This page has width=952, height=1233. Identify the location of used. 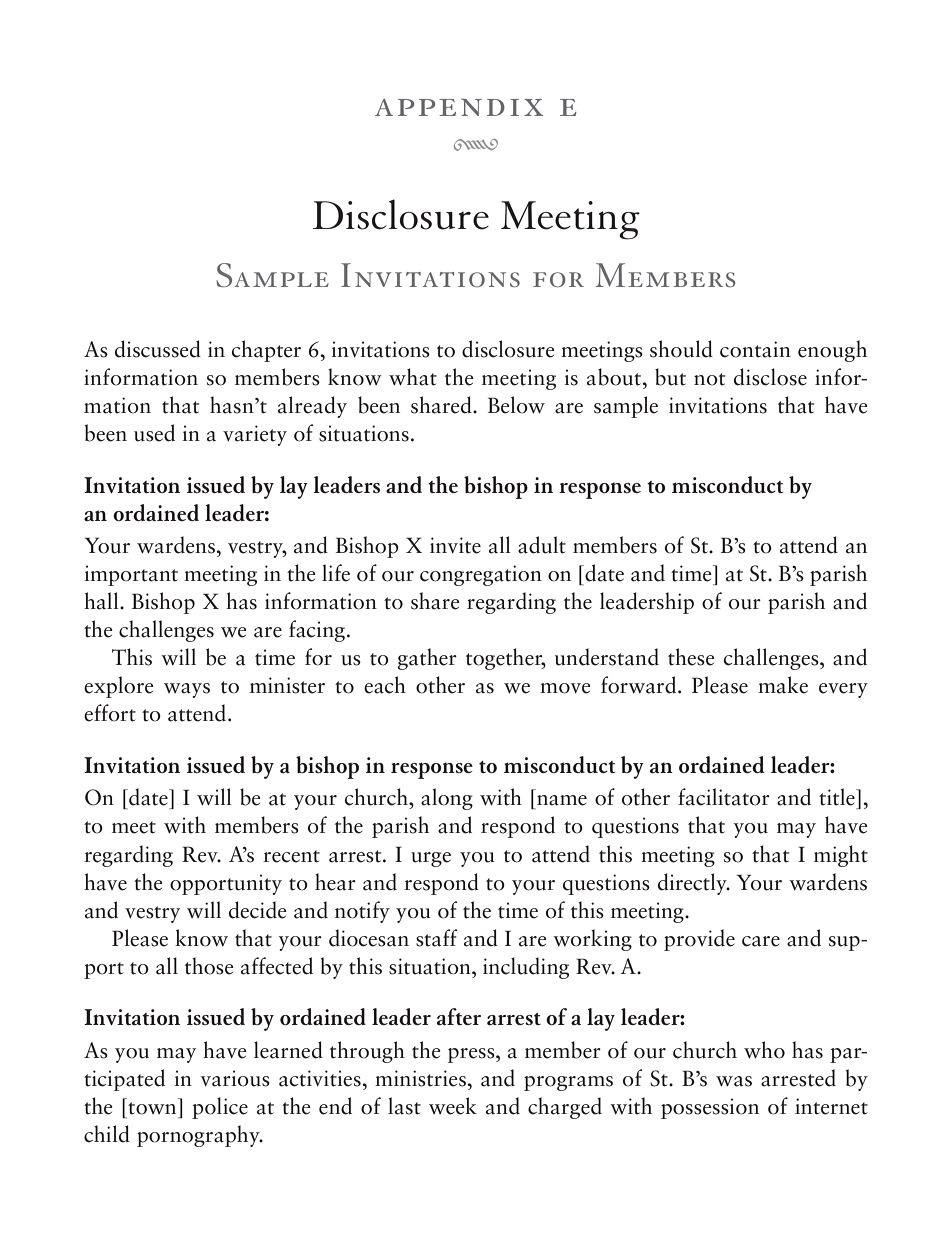
(154, 433).
